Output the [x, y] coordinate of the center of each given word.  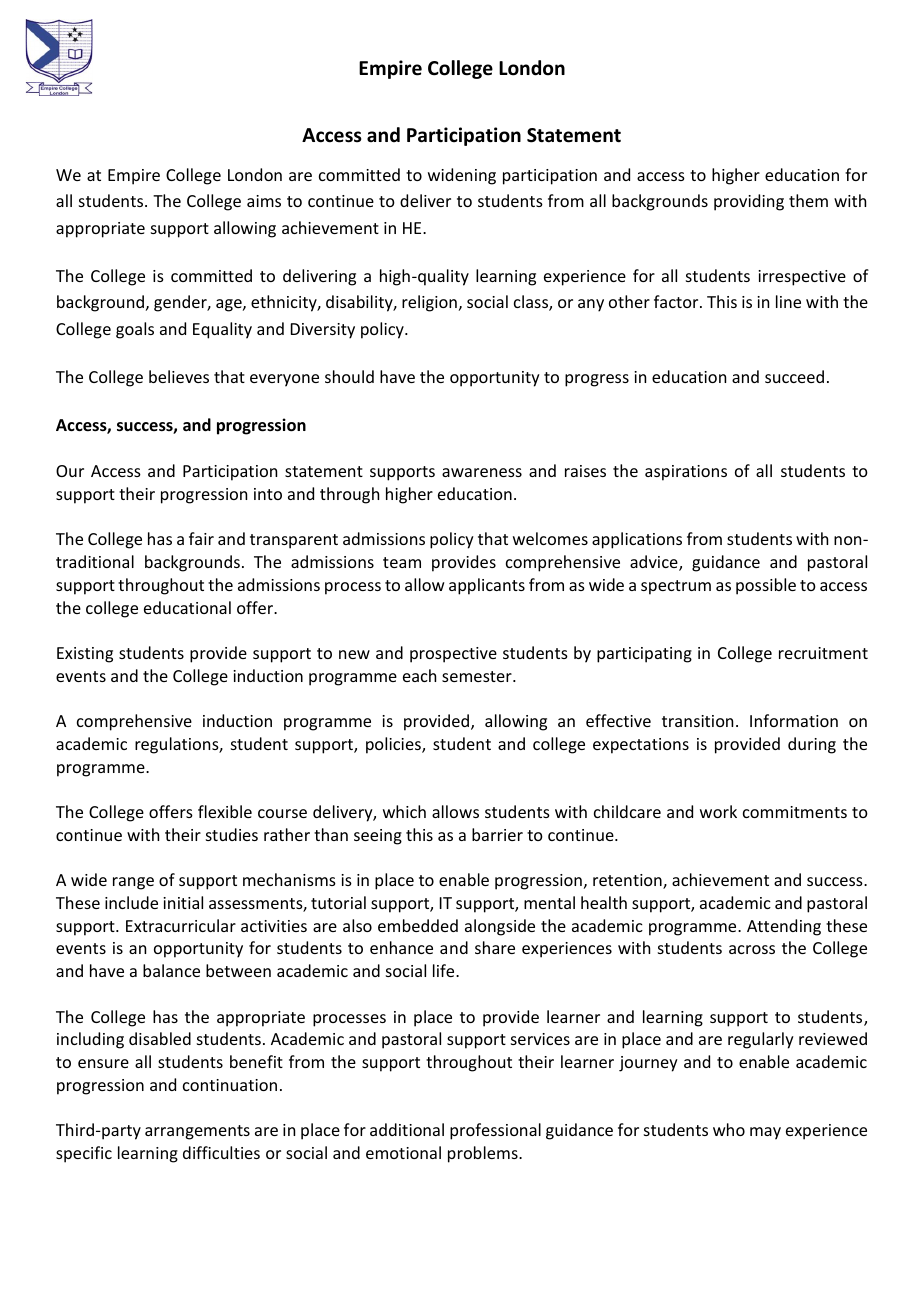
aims [264, 201]
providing [749, 202]
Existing [85, 655]
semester [478, 676]
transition [697, 721]
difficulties [221, 1152]
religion [429, 303]
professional [495, 1131]
